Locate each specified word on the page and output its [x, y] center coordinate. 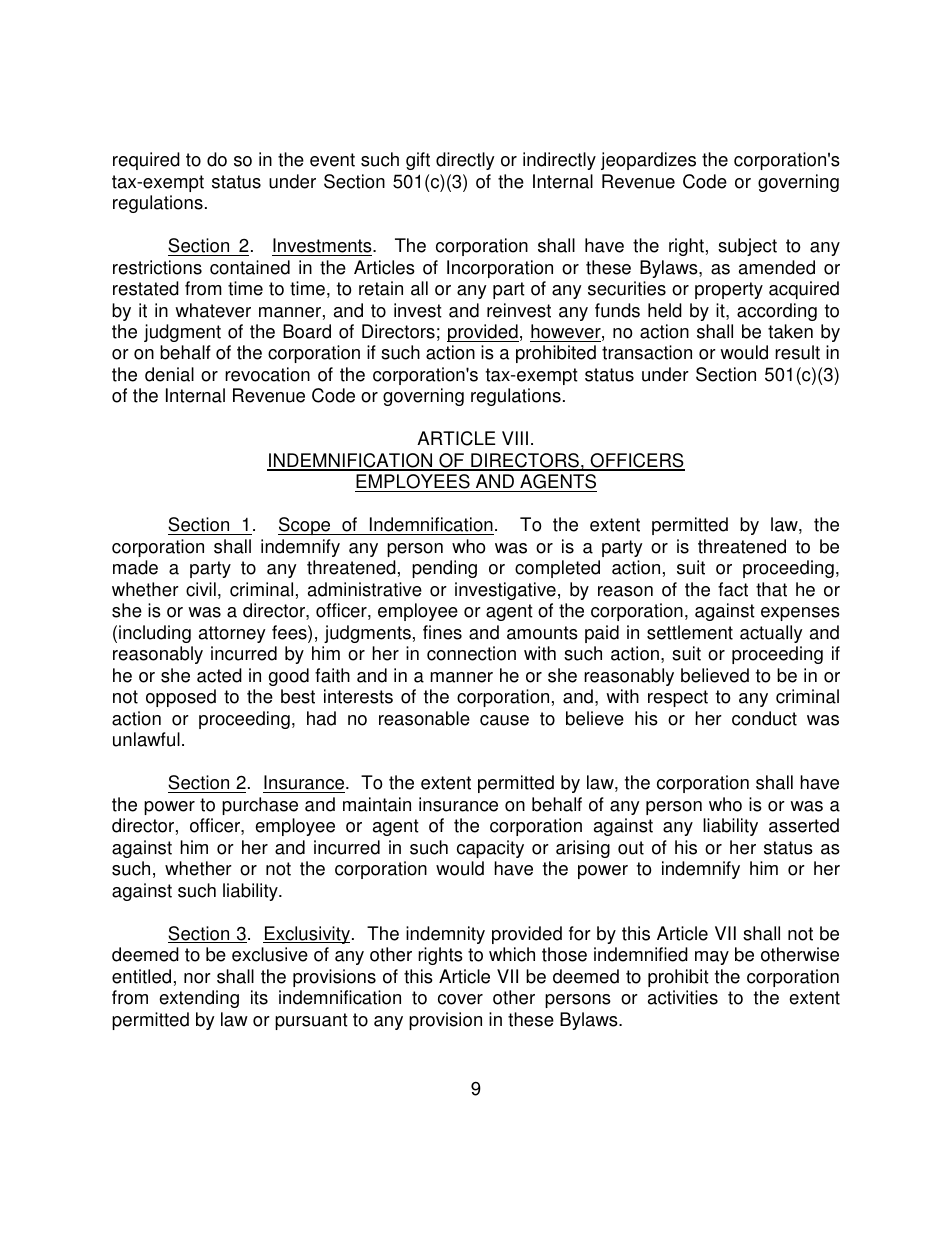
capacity [490, 849]
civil [201, 589]
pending [444, 569]
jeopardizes [648, 161]
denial [169, 374]
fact [733, 589]
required [146, 161]
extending [199, 999]
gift [418, 161]
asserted [804, 825]
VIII [515, 438]
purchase [260, 806]
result [797, 352]
